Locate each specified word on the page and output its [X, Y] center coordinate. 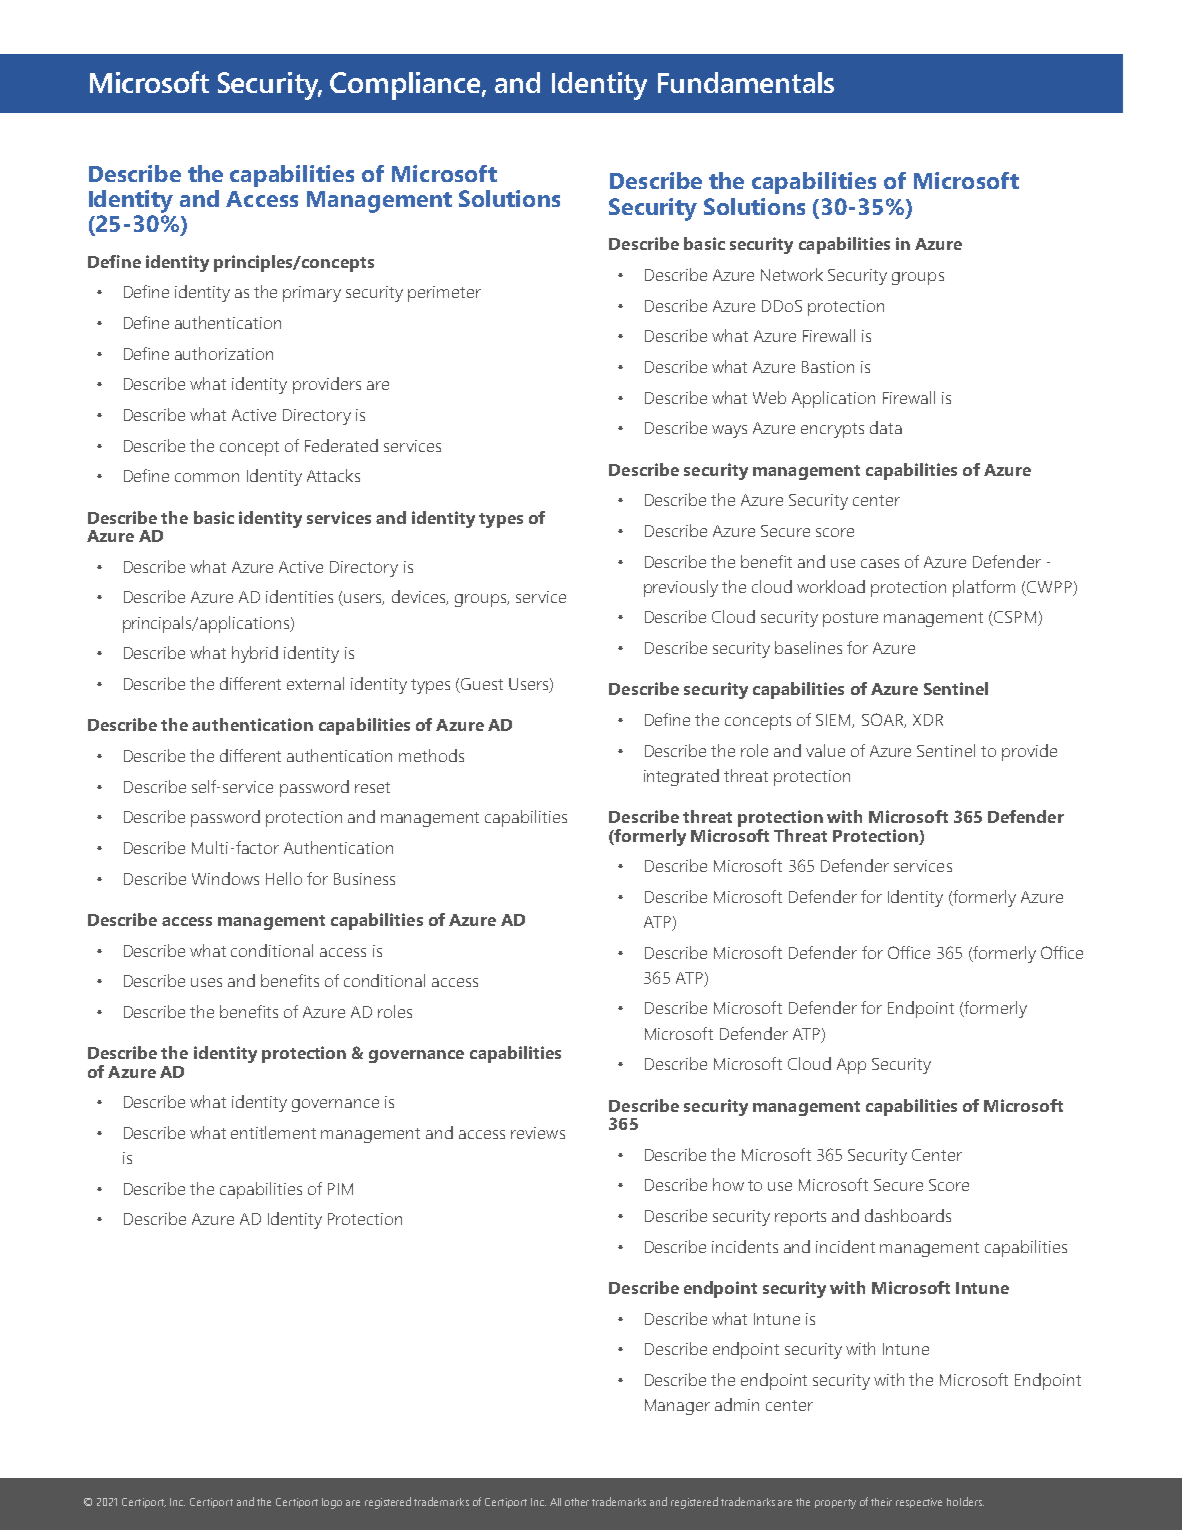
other [577, 1502]
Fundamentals [746, 82]
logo [332, 1503]
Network [792, 274]
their [881, 1502]
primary [312, 294]
